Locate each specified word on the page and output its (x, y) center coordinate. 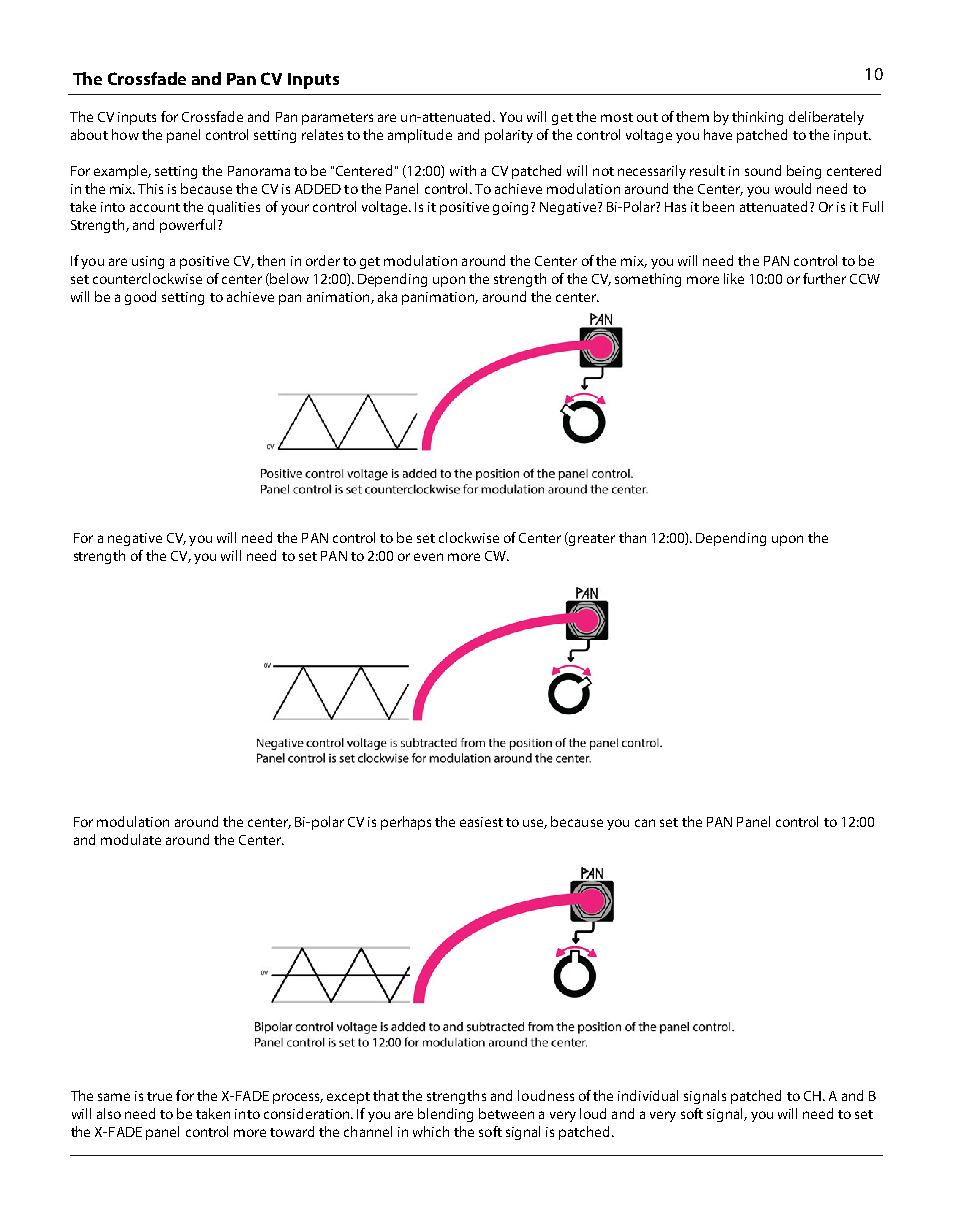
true (159, 1096)
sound (763, 170)
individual (648, 1095)
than (632, 537)
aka (387, 296)
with (463, 170)
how (125, 134)
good (140, 298)
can (645, 823)
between (506, 1113)
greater (591, 539)
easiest (481, 822)
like (734, 278)
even (428, 557)
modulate (131, 839)
